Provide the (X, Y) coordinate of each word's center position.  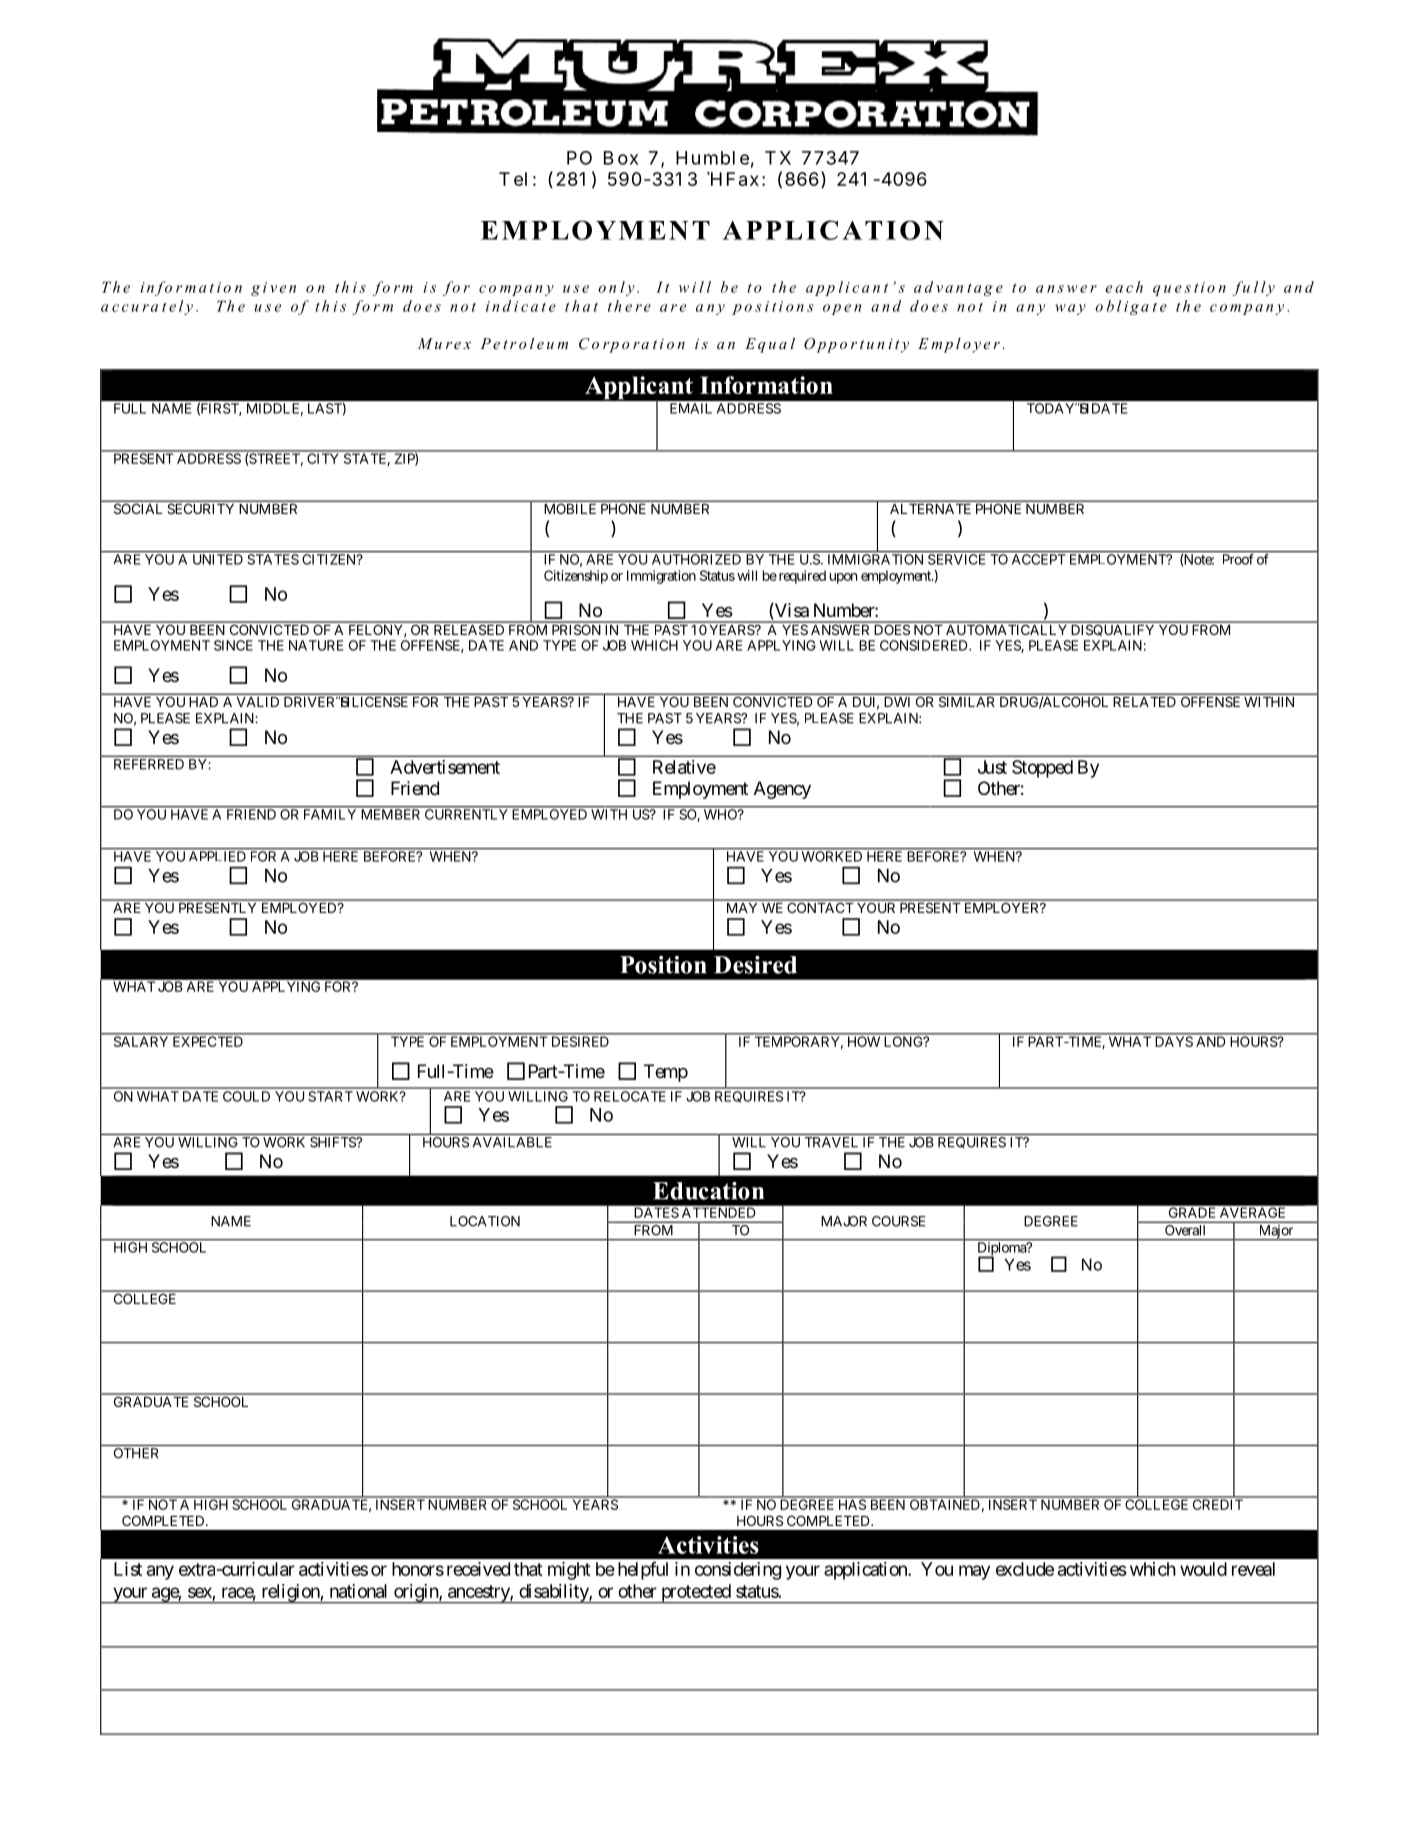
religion (290, 1594)
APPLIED (217, 856)
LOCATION (485, 1221)
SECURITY (201, 509)
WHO (721, 814)
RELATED (1145, 702)
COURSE (899, 1221)
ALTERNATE (930, 509)
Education (708, 1191)
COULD (246, 1096)
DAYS (1174, 1041)
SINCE (233, 645)
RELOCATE (630, 1096)
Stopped (1042, 769)
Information (766, 385)
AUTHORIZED (696, 559)
